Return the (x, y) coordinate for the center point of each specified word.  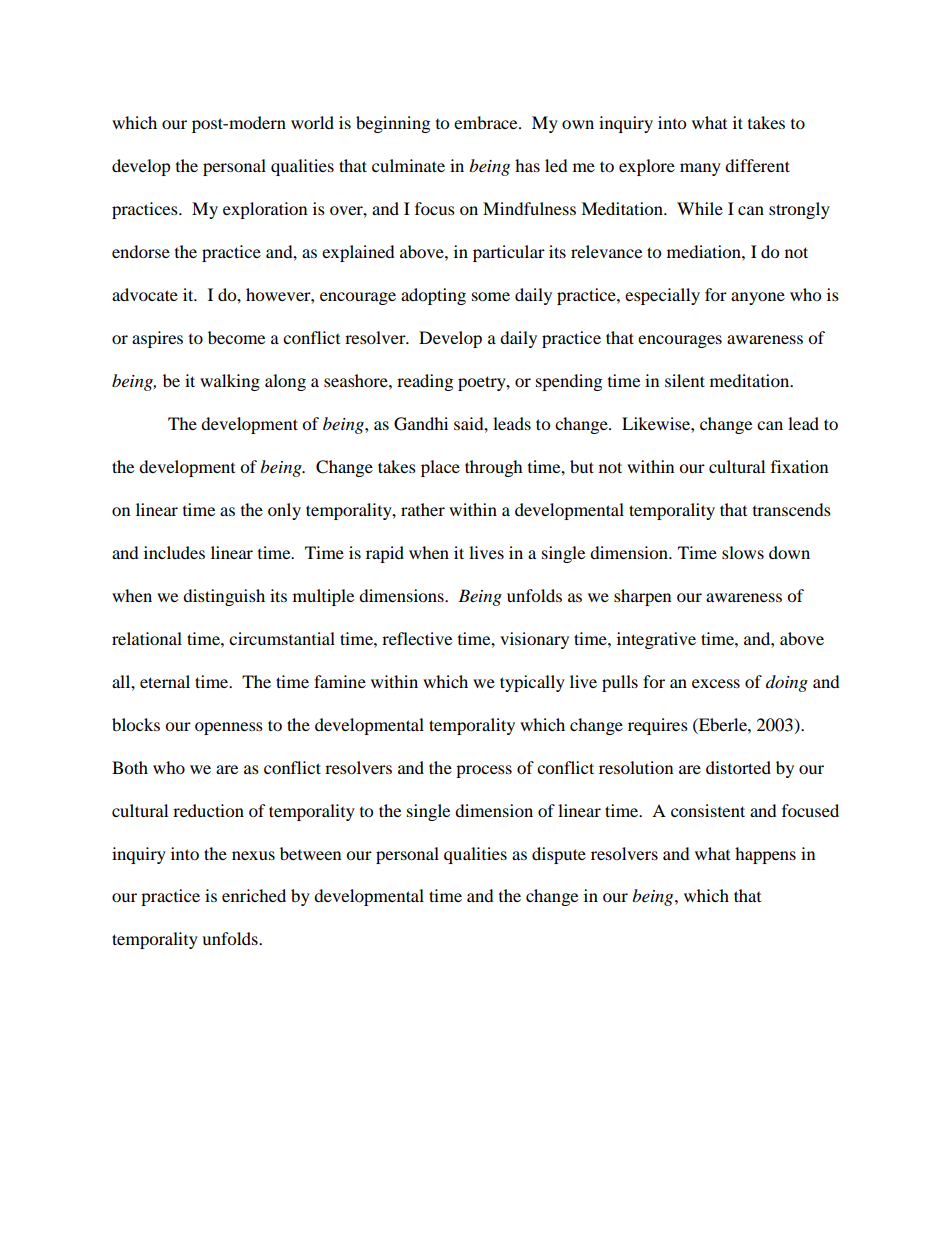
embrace (487, 122)
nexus (253, 855)
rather (423, 509)
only (284, 511)
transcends (792, 509)
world (312, 122)
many (700, 169)
